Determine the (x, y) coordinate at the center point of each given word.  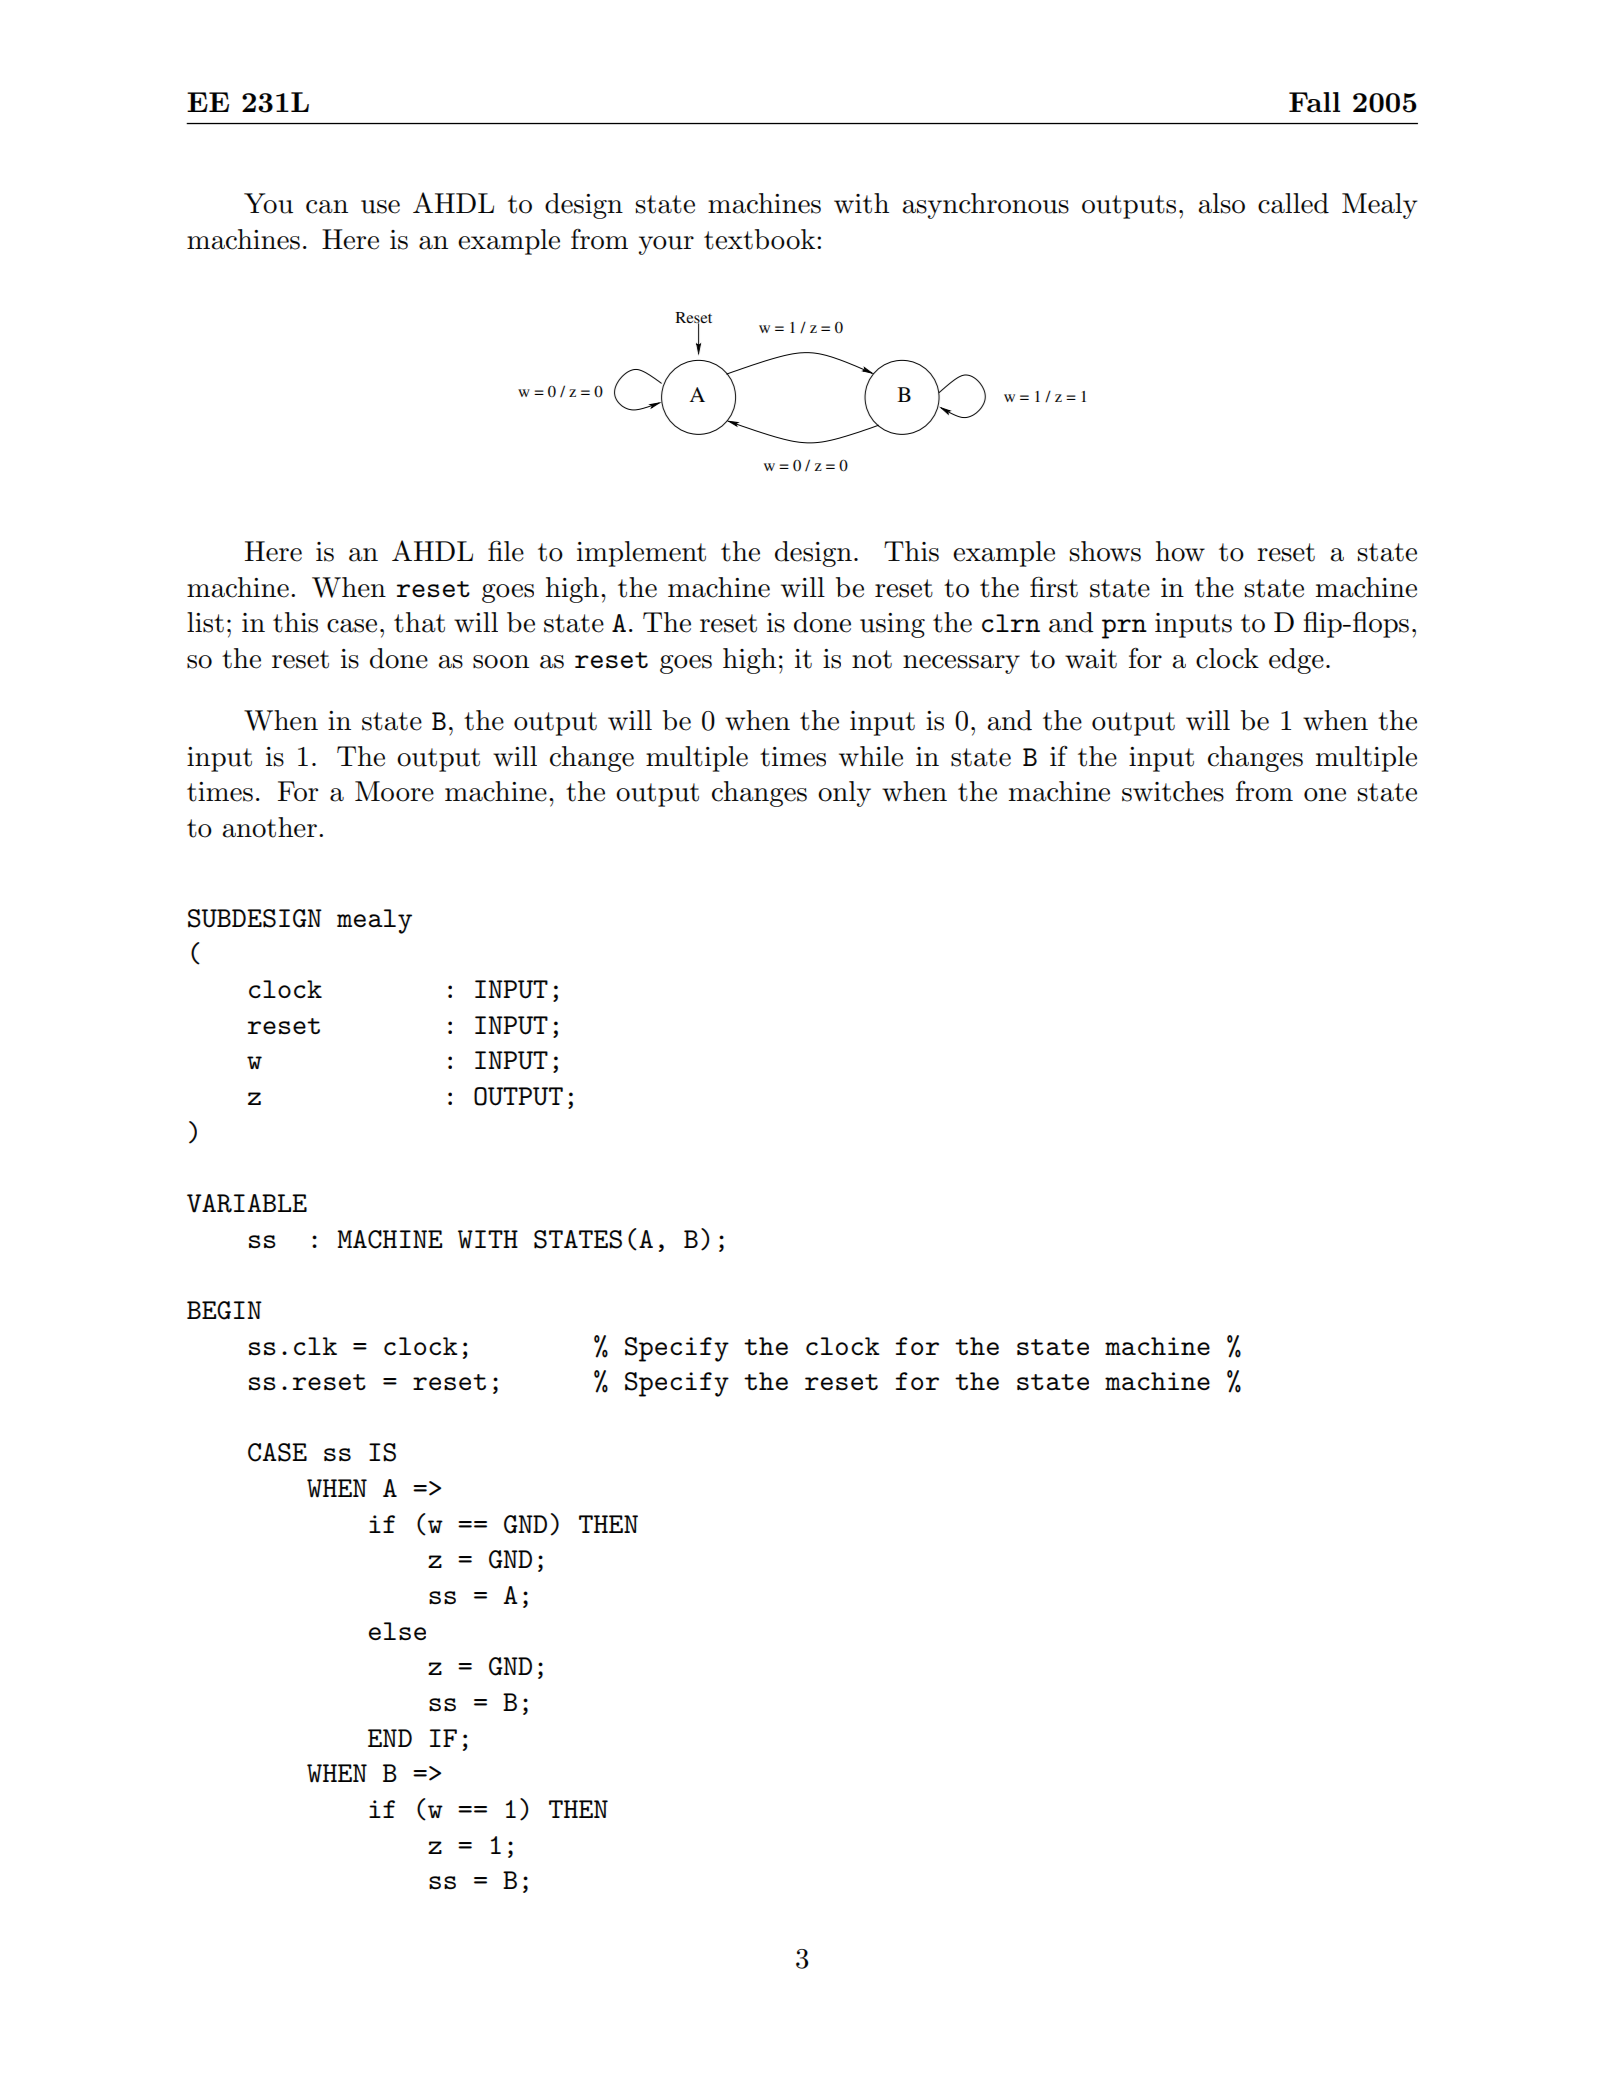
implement (641, 554)
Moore (394, 791)
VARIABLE (247, 1203)
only (844, 794)
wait (1091, 659)
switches (1173, 791)
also (1221, 203)
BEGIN (224, 1310)
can (327, 207)
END (390, 1738)
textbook (761, 239)
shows (1105, 551)
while (871, 756)
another (269, 827)
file (506, 551)
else (397, 1631)
